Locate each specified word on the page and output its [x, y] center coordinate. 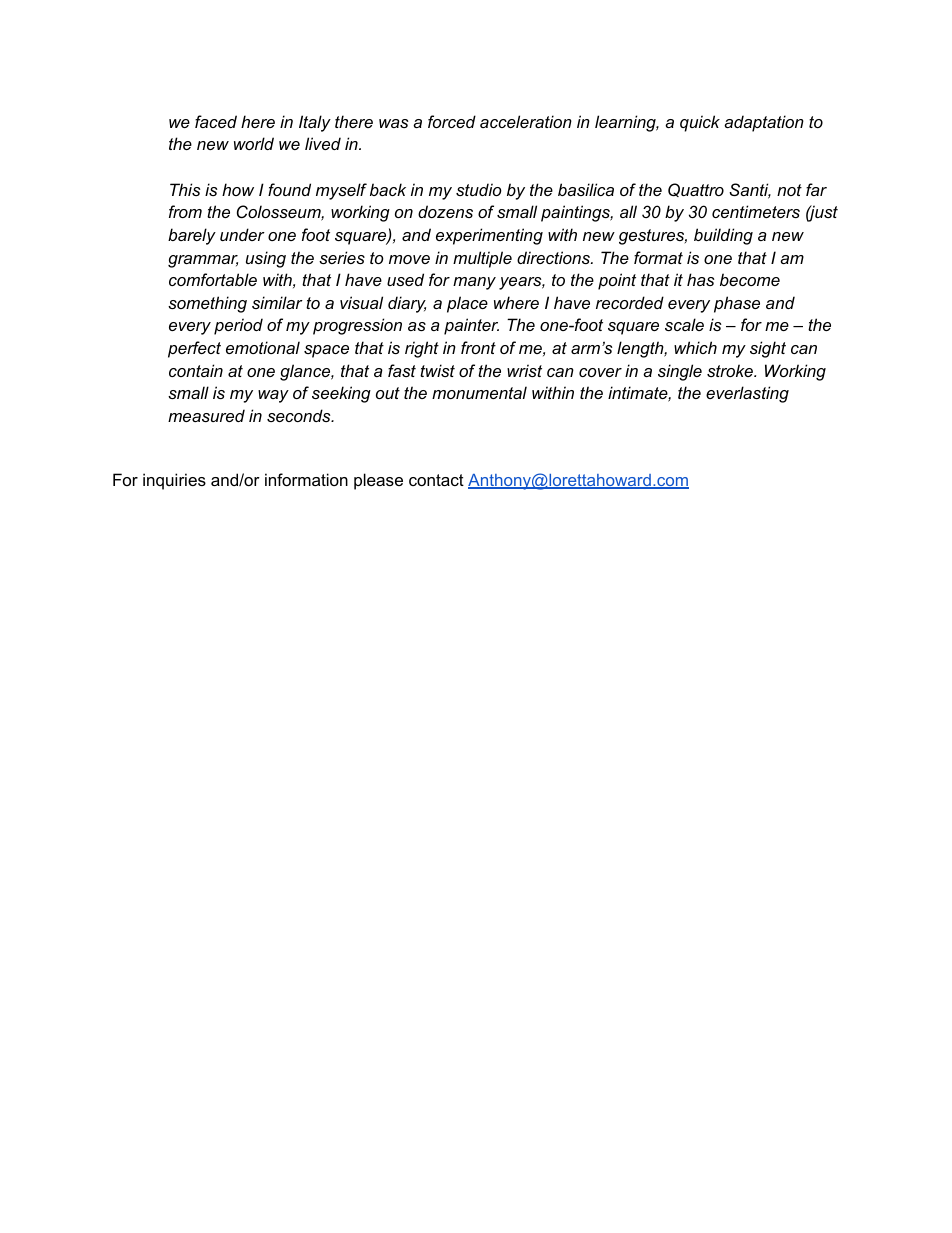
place [467, 304]
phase [737, 304]
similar [277, 302]
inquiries [174, 481]
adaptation [764, 123]
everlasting [747, 394]
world [254, 143]
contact [436, 480]
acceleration [526, 121]
